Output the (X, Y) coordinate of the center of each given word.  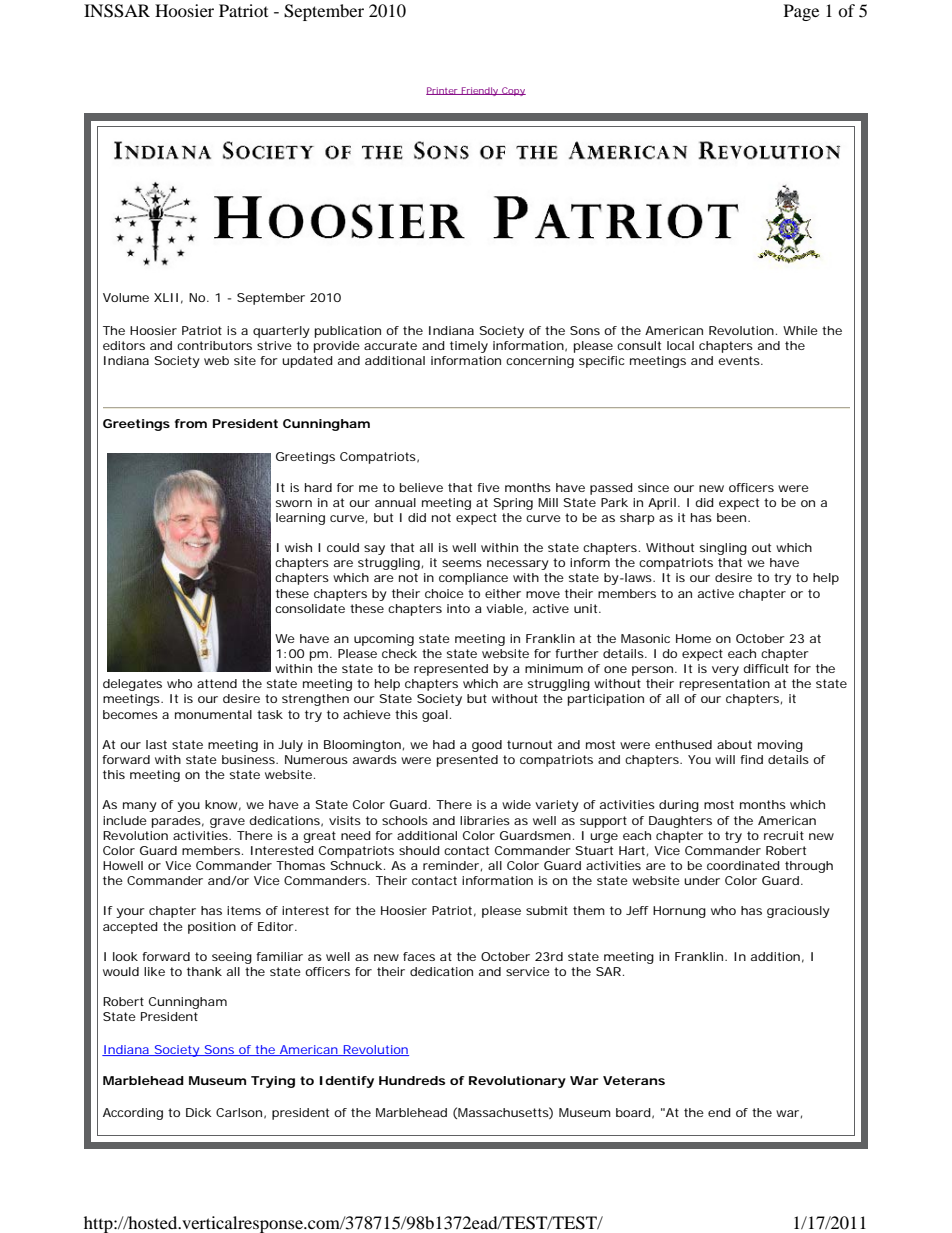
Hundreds (412, 1080)
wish (298, 547)
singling (723, 549)
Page (801, 12)
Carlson (239, 1112)
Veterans (634, 1080)
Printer (443, 91)
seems (462, 563)
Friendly (480, 91)
